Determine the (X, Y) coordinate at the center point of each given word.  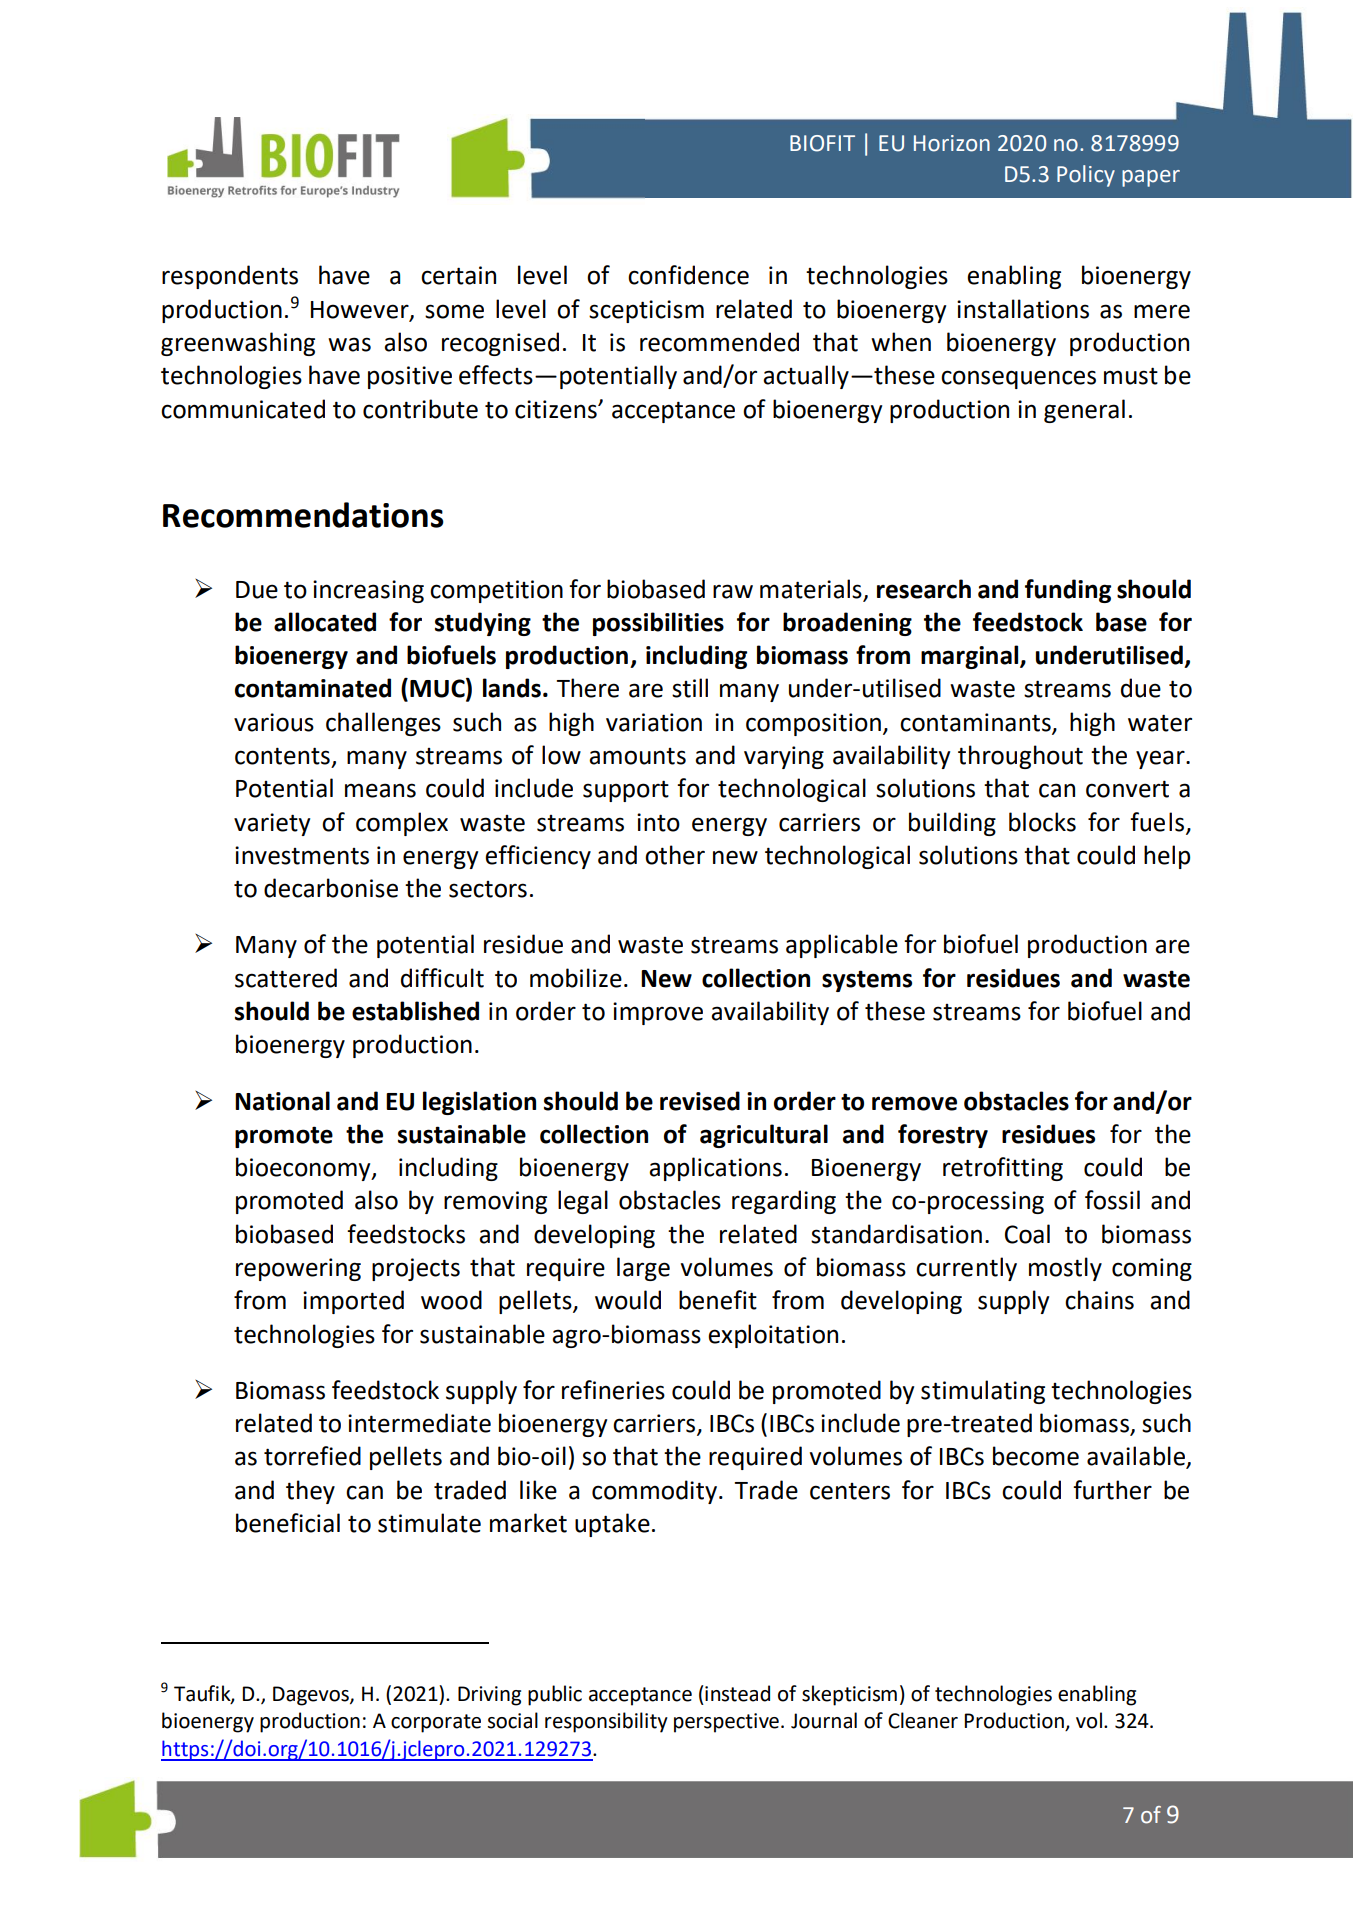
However (361, 310)
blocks (1042, 822)
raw (733, 591)
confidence (688, 275)
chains (1099, 1300)
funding (1068, 591)
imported (353, 1302)
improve (658, 1013)
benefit (718, 1300)
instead (737, 1693)
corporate (436, 1723)
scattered (286, 978)
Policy (1086, 176)
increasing (368, 591)
